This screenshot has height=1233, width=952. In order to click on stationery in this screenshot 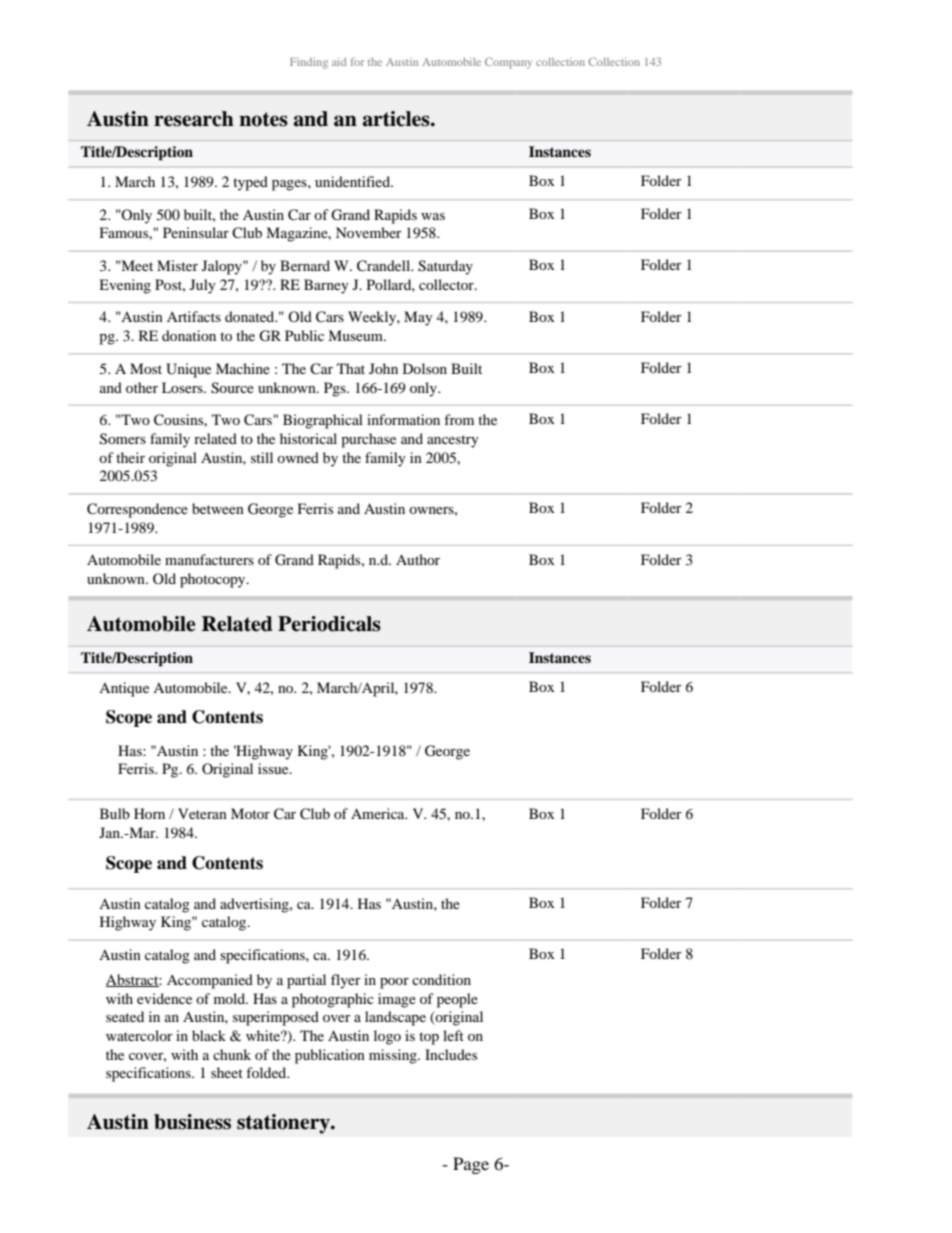, I will do `click(284, 1124)`.
